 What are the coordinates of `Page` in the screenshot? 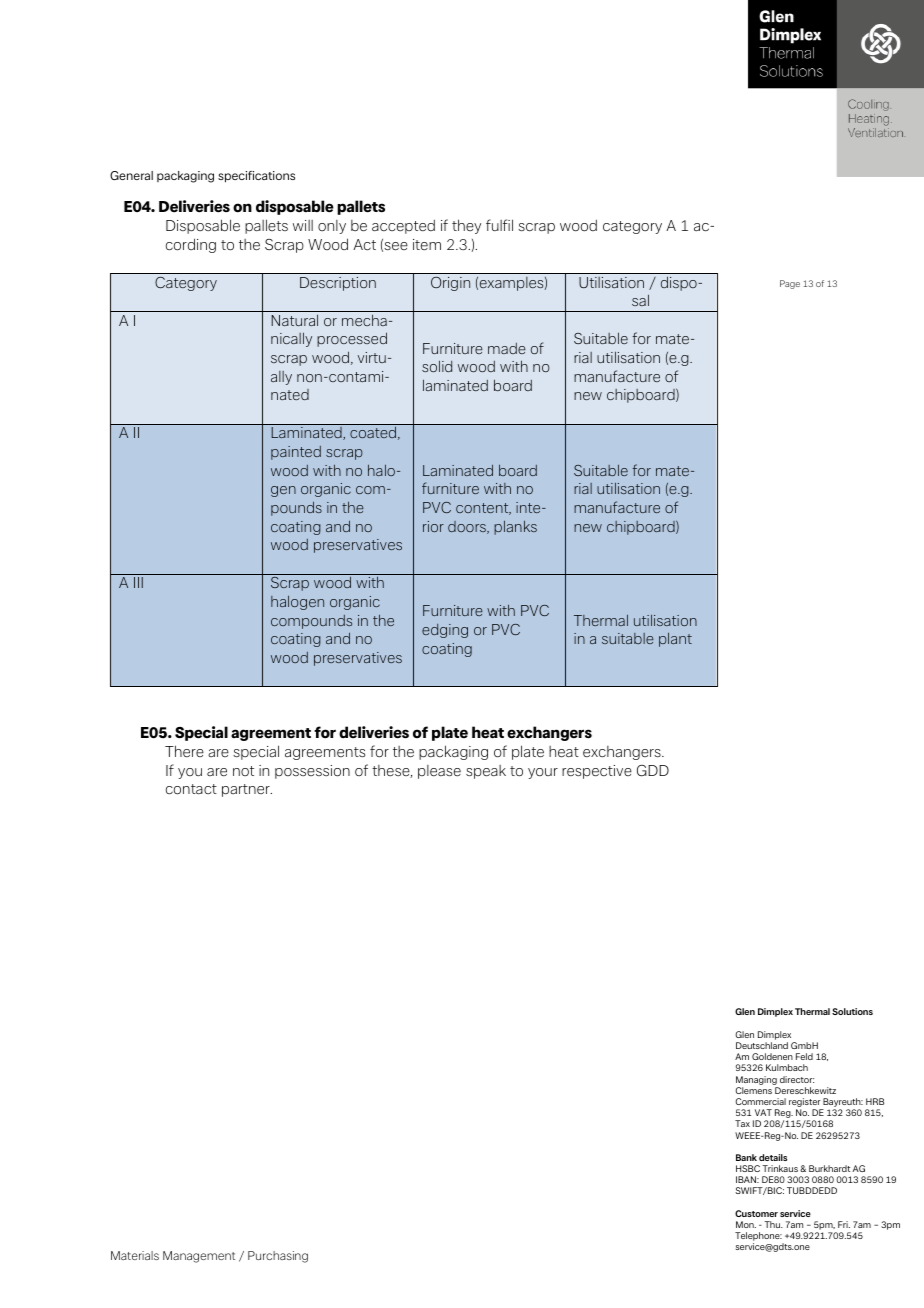 It's located at (790, 284).
